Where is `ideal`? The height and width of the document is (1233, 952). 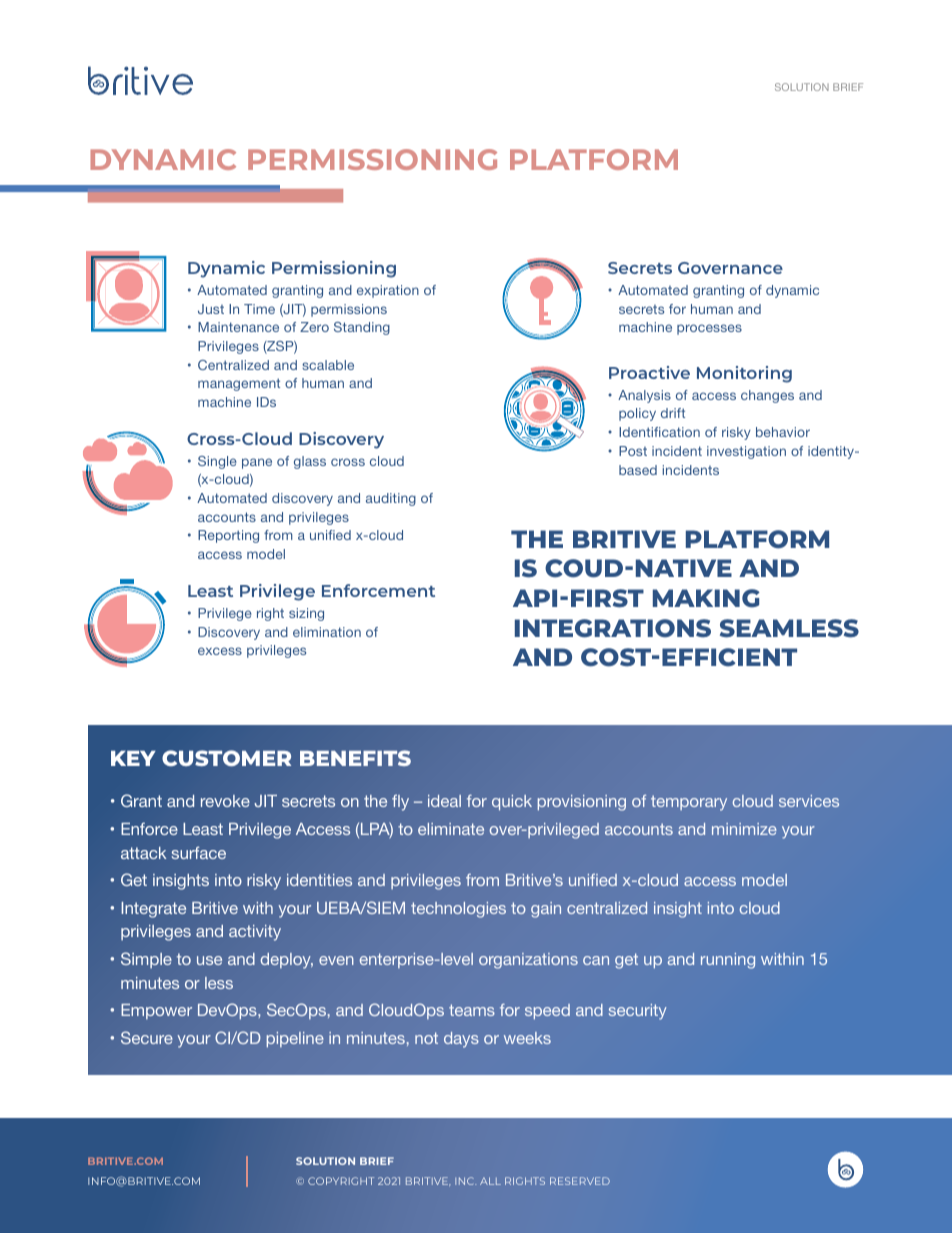
ideal is located at coordinates (444, 801).
